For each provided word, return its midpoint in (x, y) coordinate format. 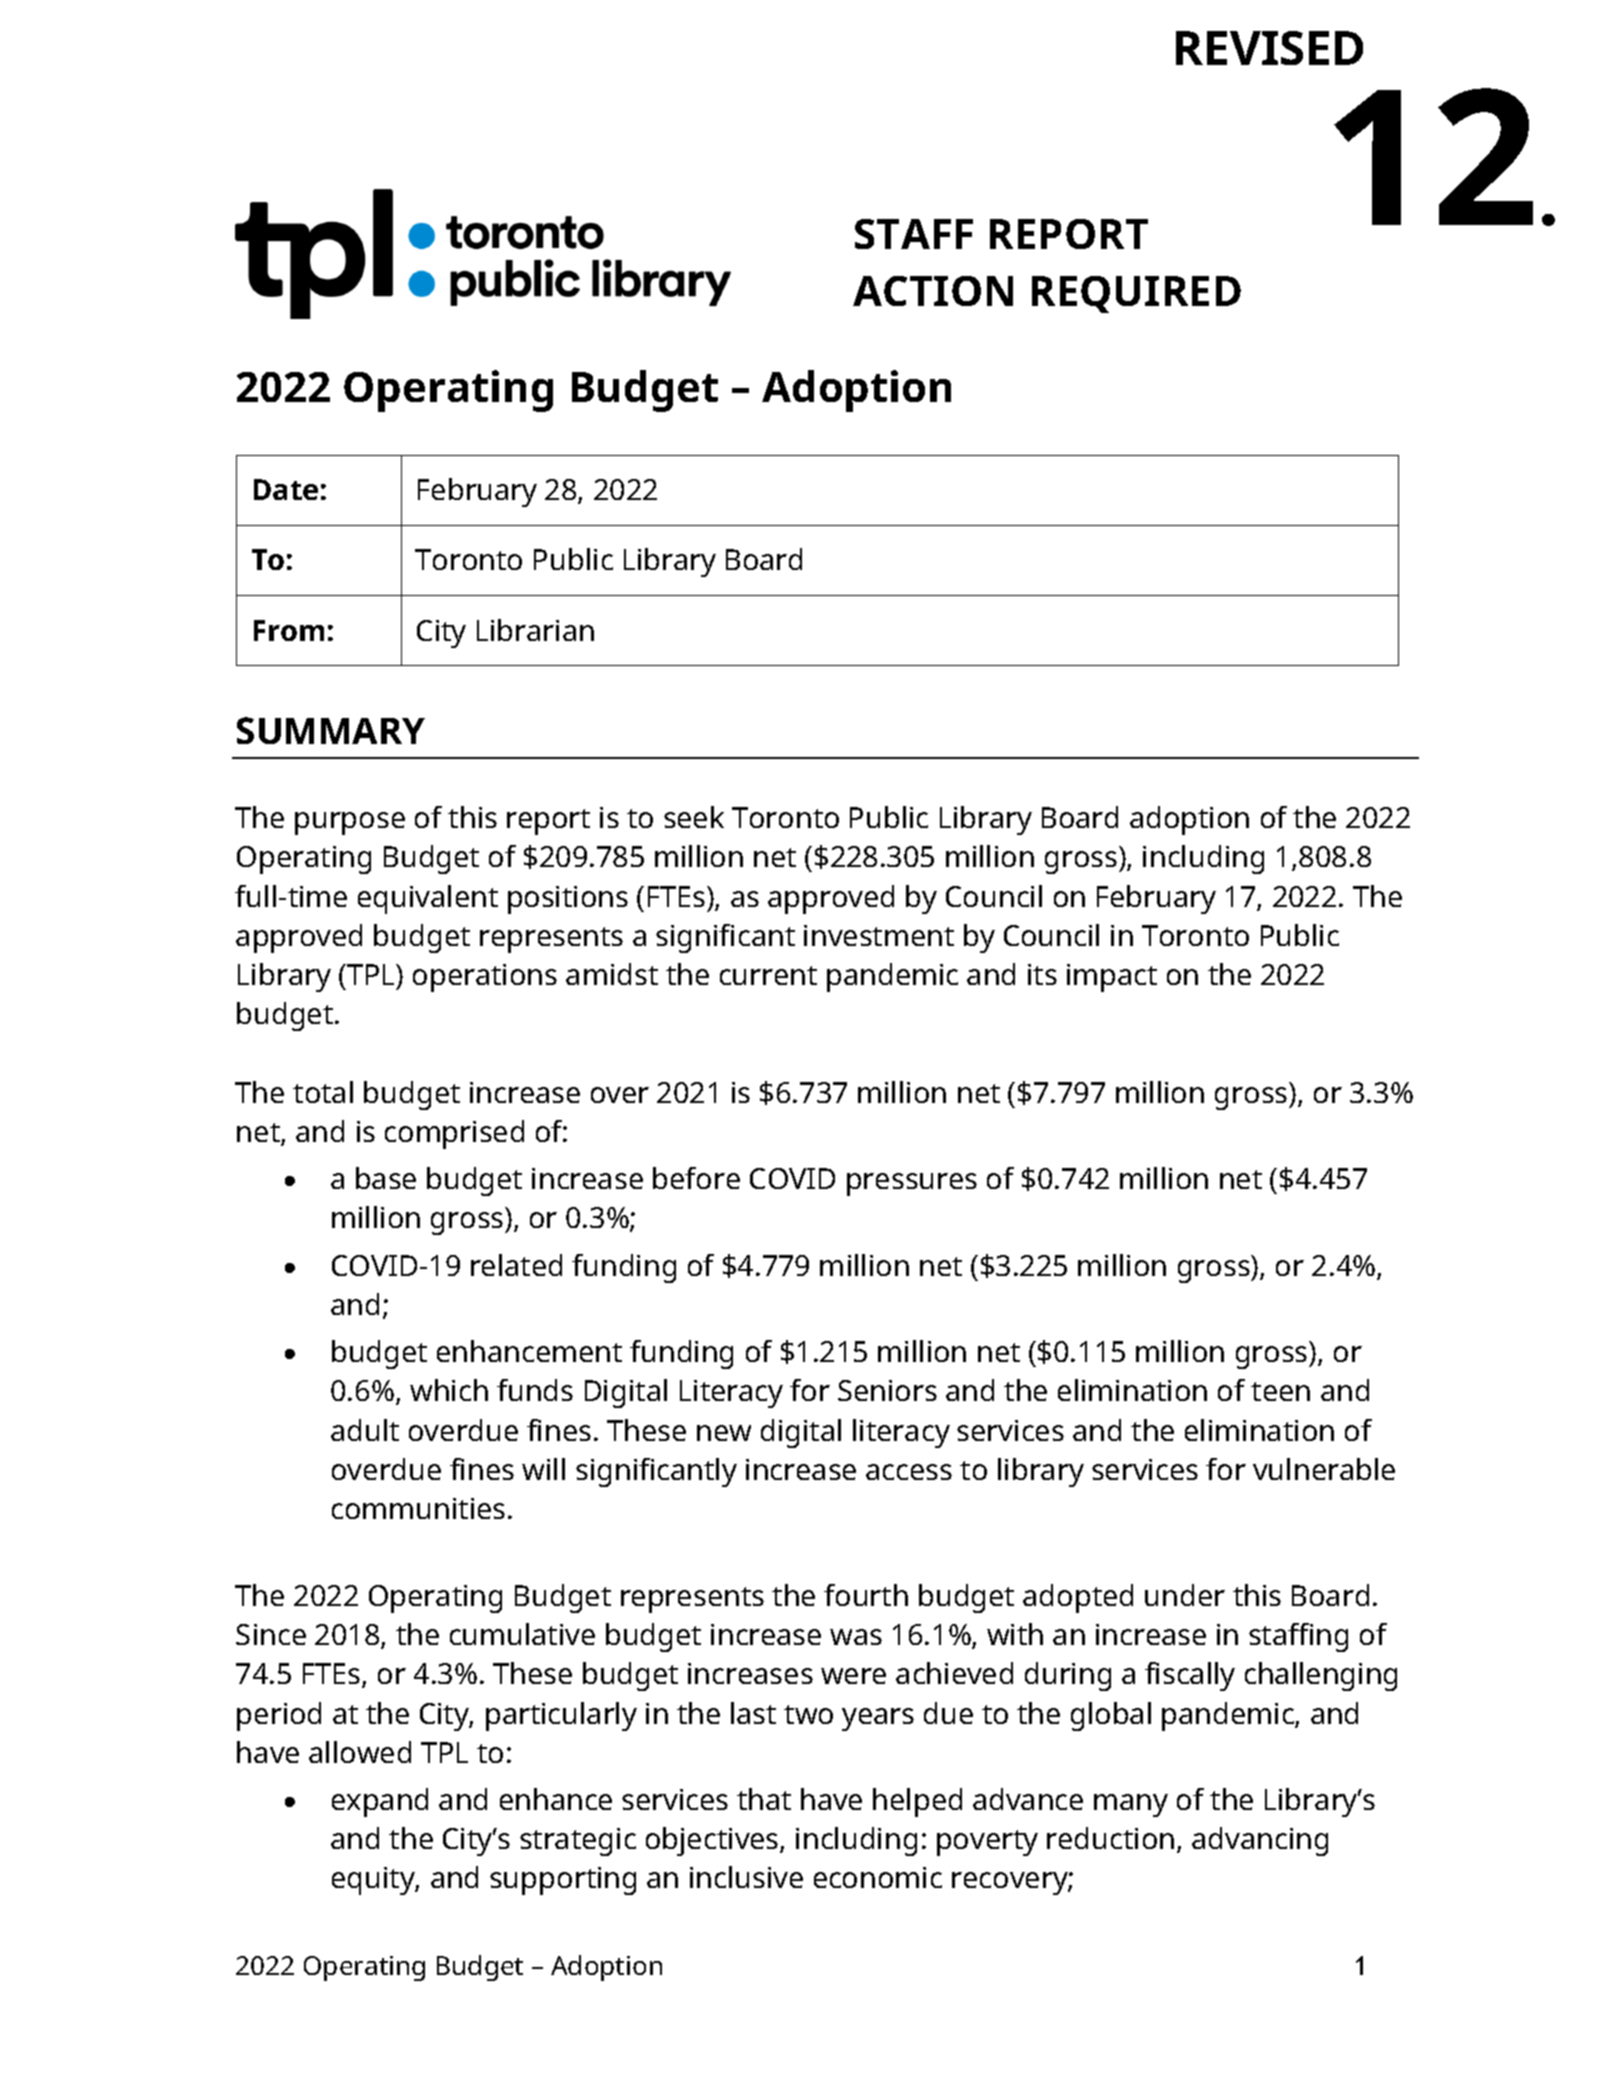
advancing (1260, 1841)
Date (286, 489)
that (764, 1799)
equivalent (428, 899)
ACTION (933, 291)
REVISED (1269, 48)
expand (380, 1802)
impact (1112, 978)
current (768, 975)
